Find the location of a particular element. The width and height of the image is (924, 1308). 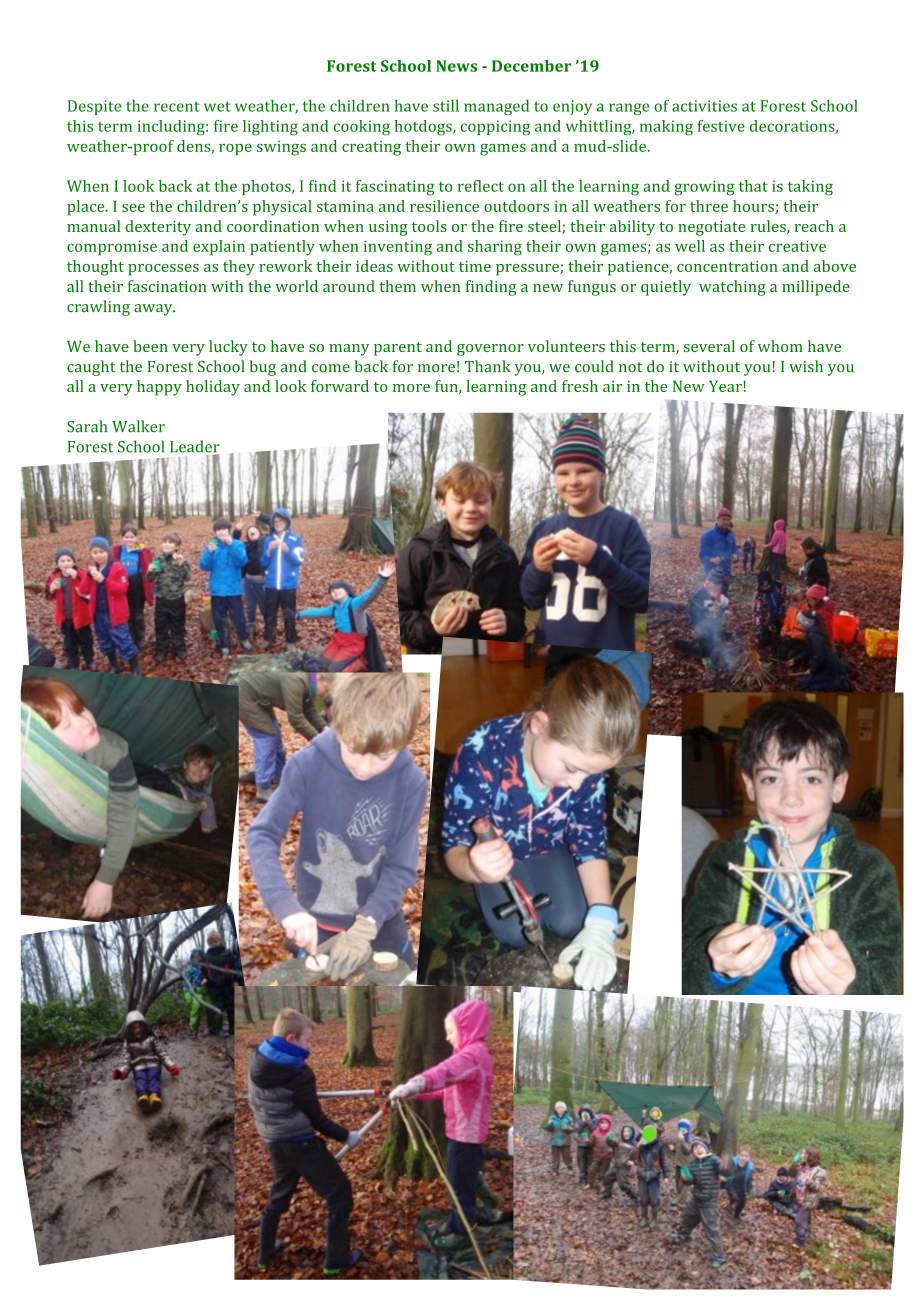

Leader is located at coordinates (195, 447).
